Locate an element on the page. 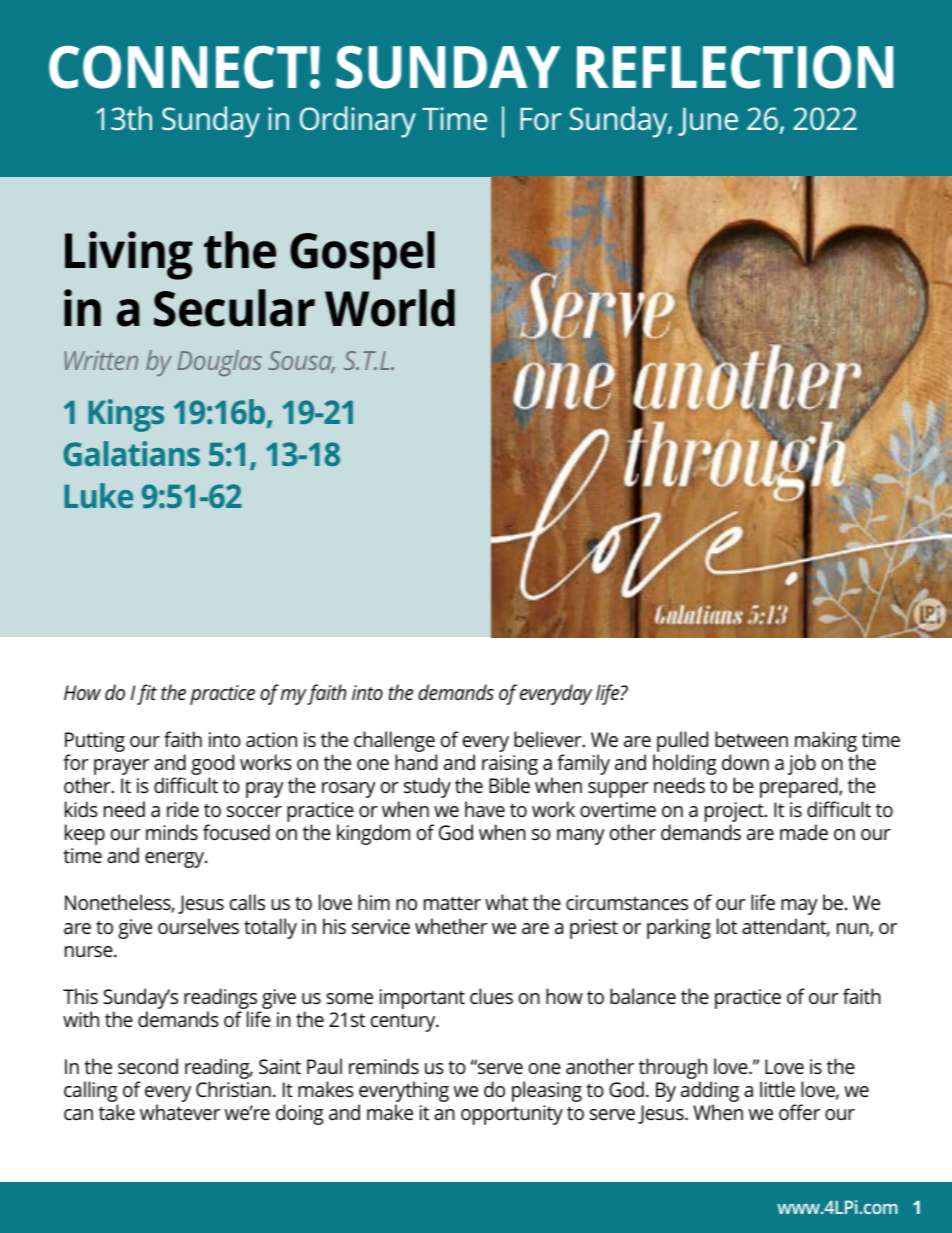  Gospel is located at coordinates (362, 255).
